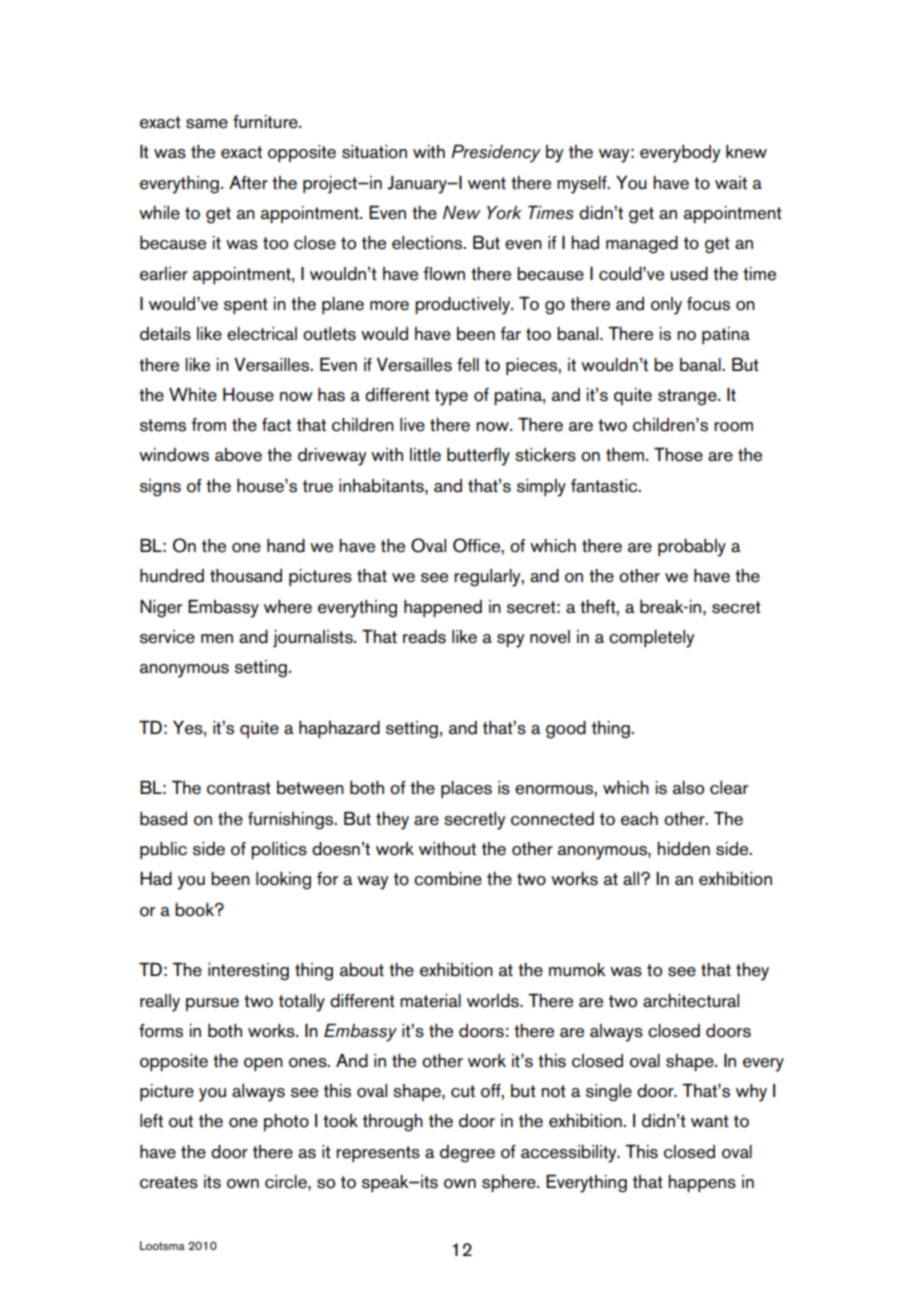 The image size is (924, 1308). What do you see at coordinates (731, 183) in the screenshot?
I see `wait` at bounding box center [731, 183].
